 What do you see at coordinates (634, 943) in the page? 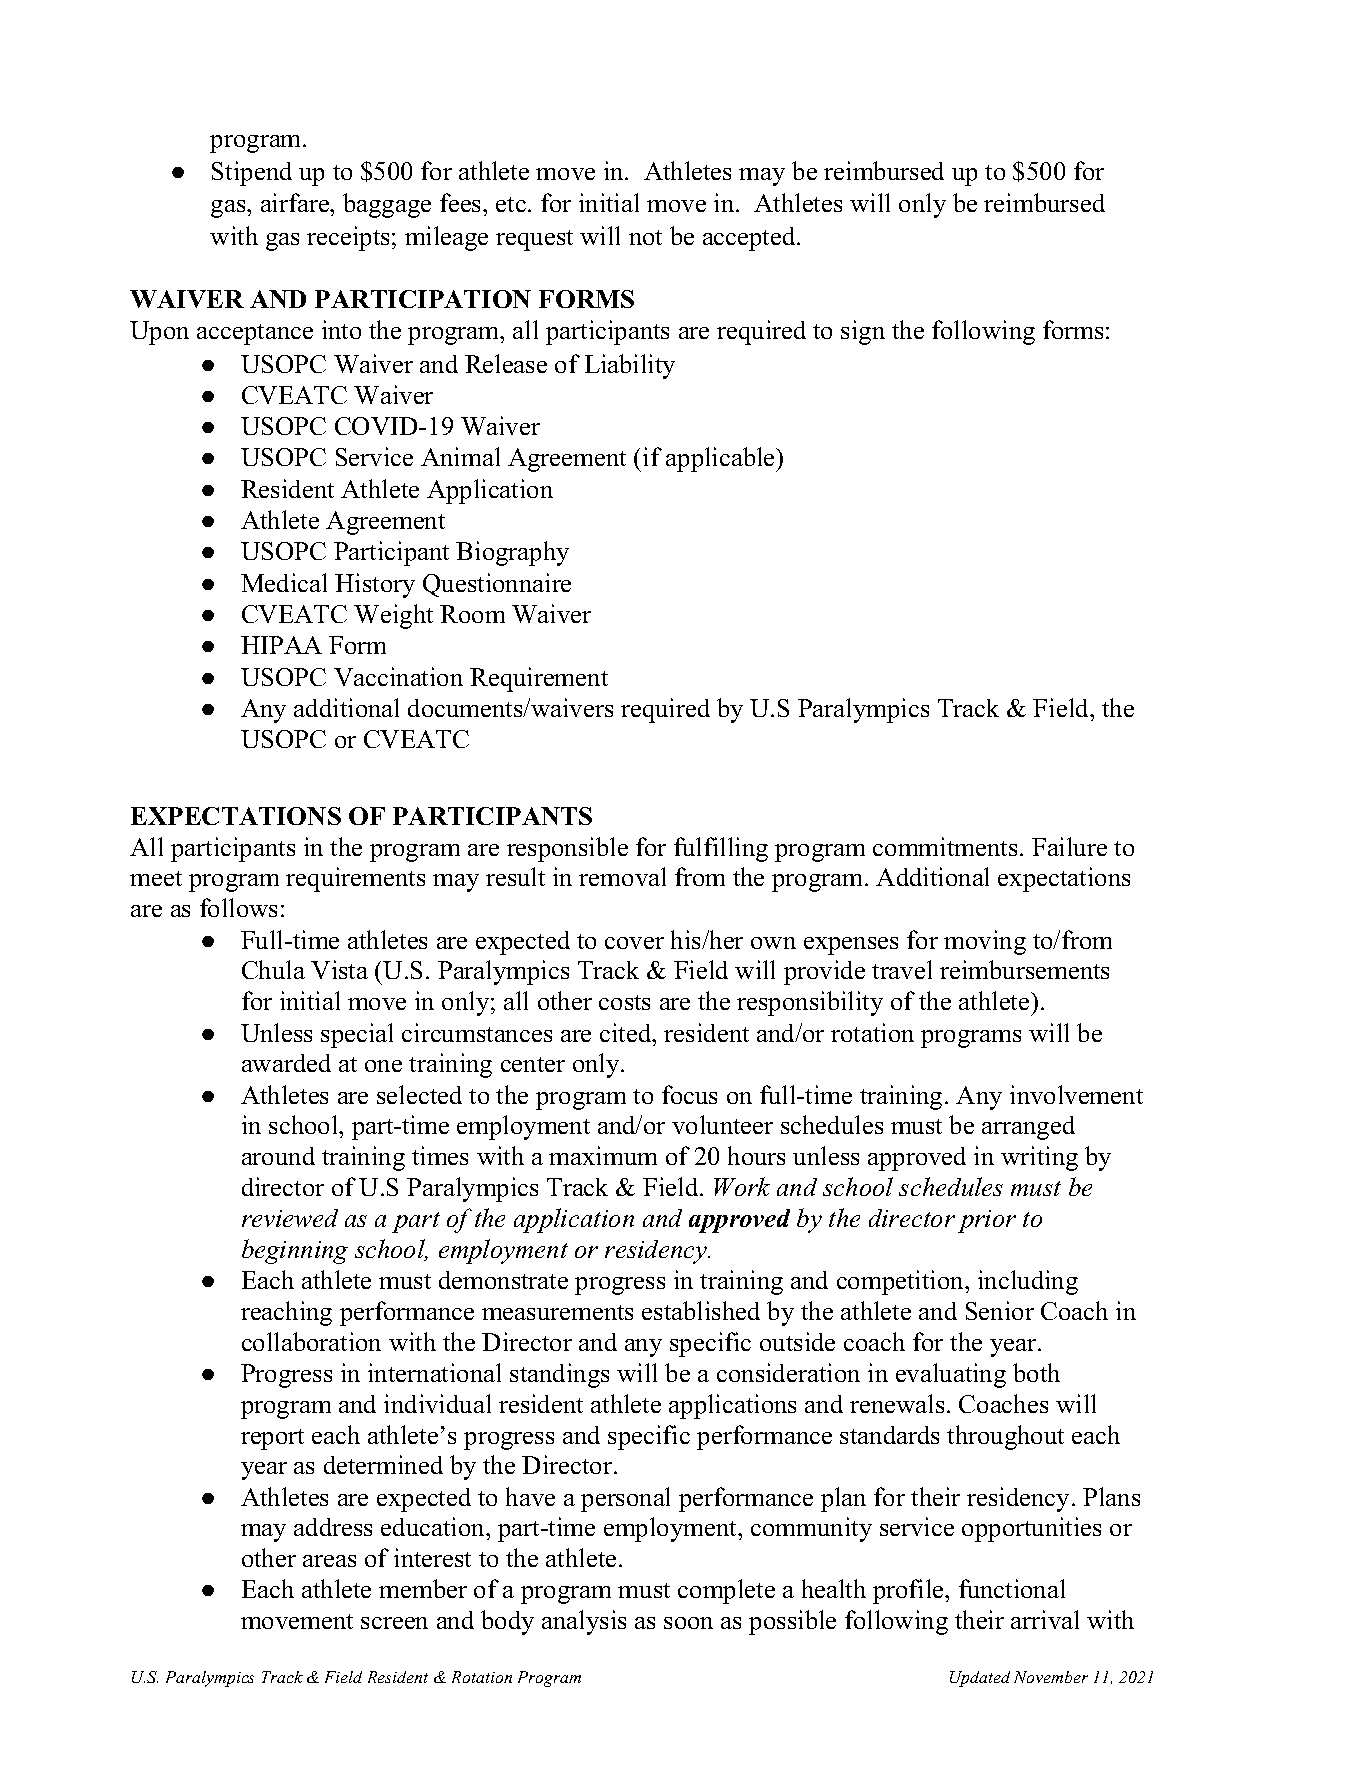
I see `cover` at bounding box center [634, 943].
